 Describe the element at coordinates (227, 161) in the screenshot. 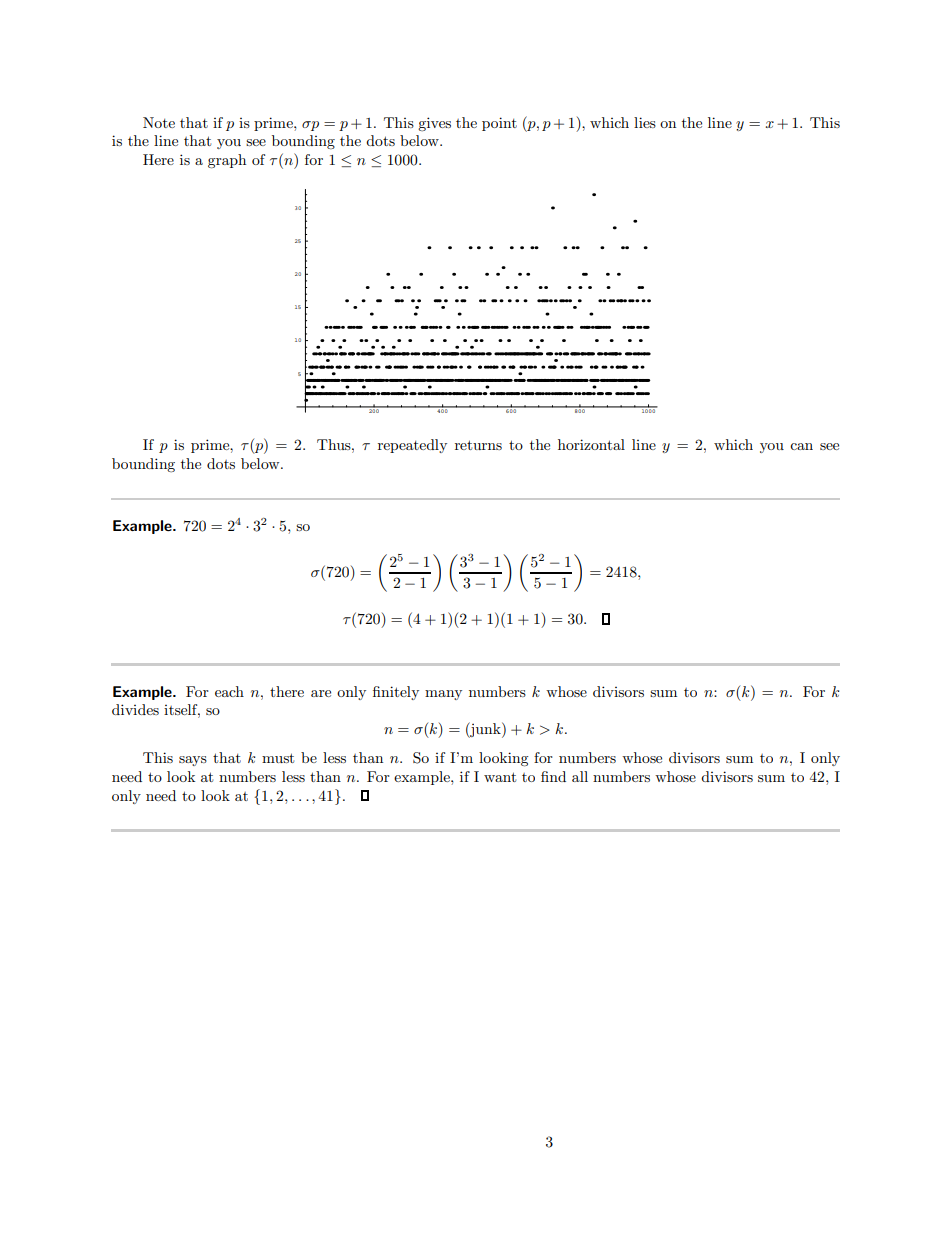

I see `graph` at that location.
